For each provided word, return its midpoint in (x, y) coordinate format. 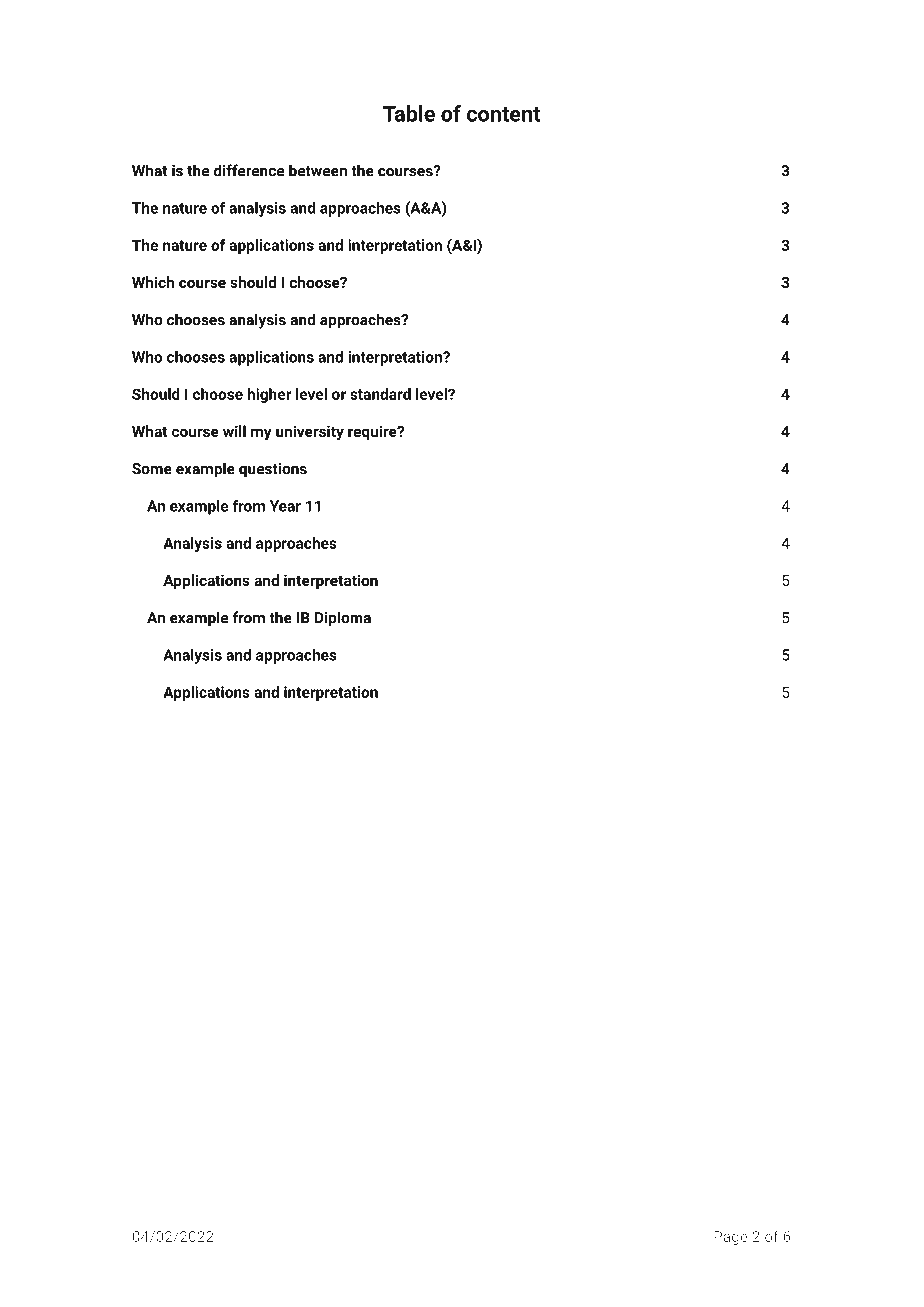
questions (273, 470)
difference (249, 170)
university (310, 433)
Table (409, 113)
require (373, 432)
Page (730, 1238)
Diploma (343, 619)
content (503, 114)
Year (285, 506)
